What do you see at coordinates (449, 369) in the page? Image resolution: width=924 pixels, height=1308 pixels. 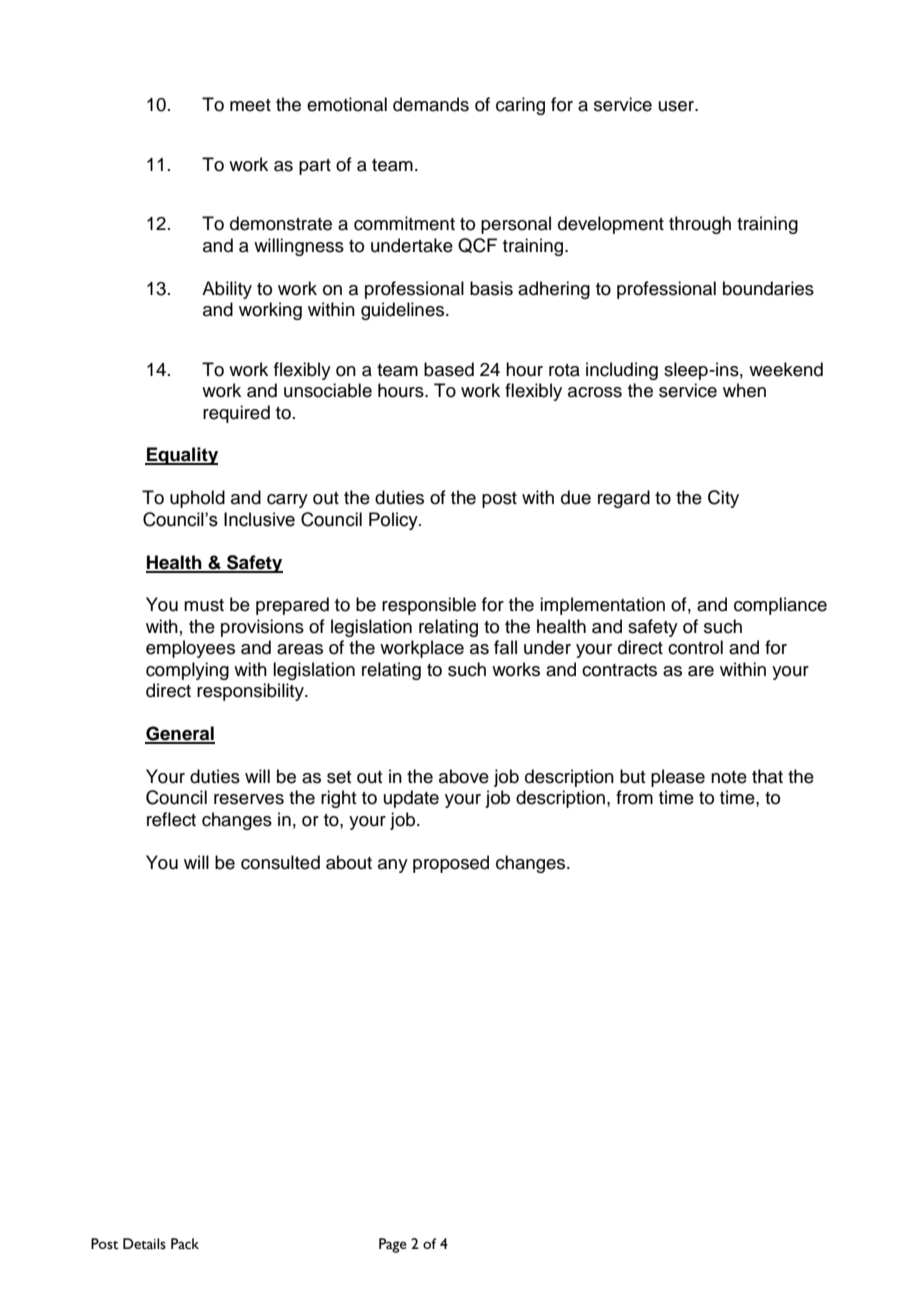 I see `based` at bounding box center [449, 369].
